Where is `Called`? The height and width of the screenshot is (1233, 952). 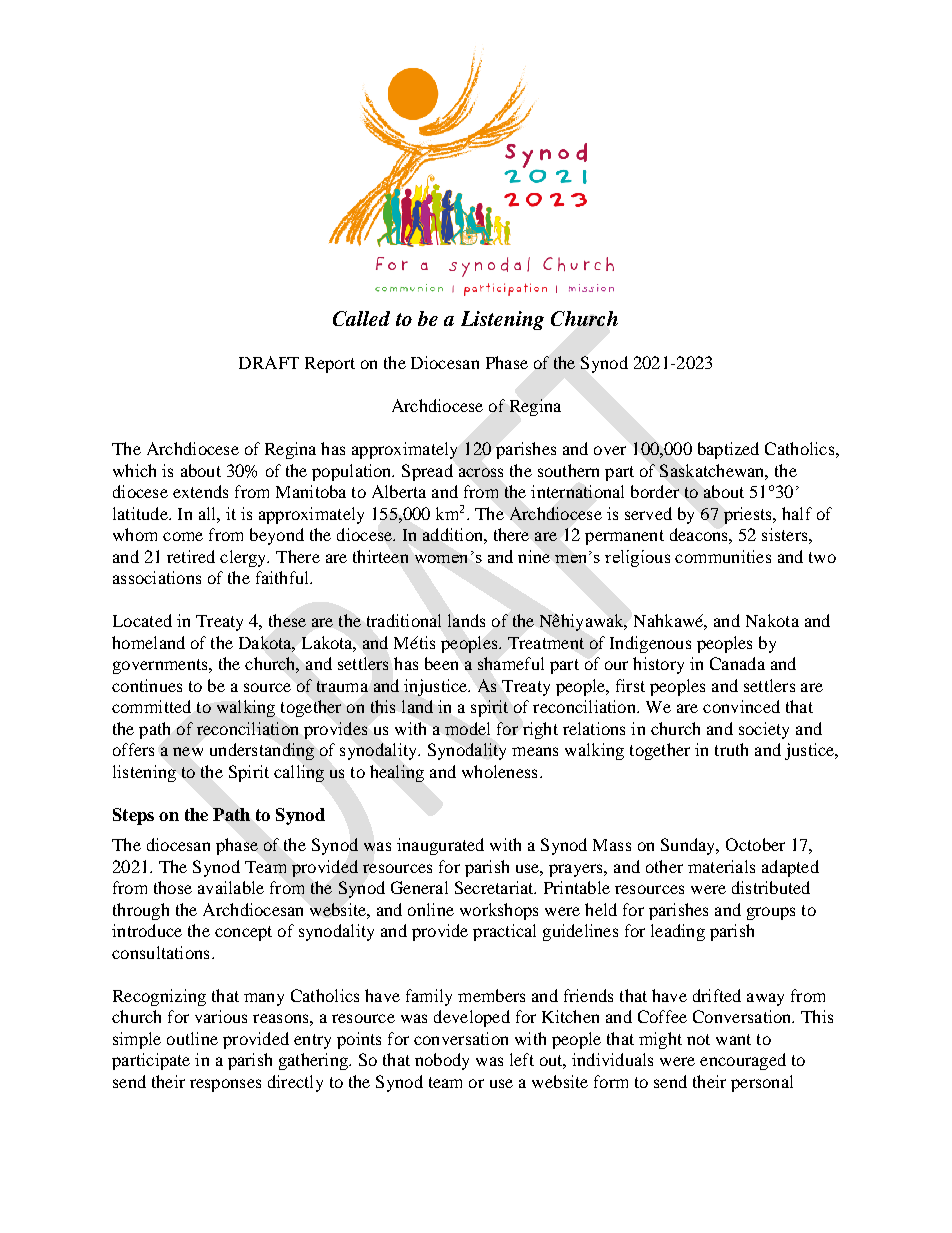 Called is located at coordinates (361, 318).
